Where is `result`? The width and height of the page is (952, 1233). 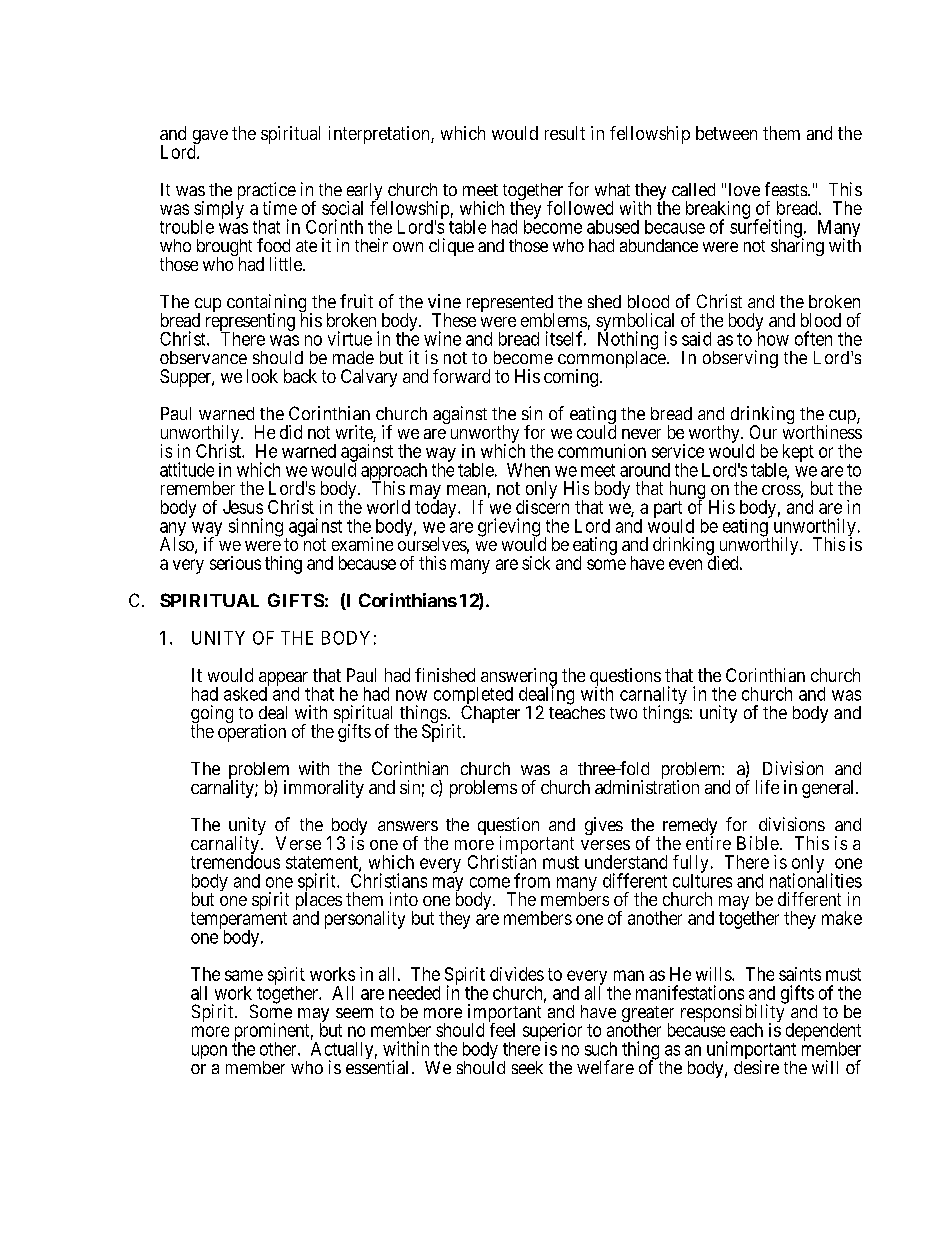 result is located at coordinates (565, 133).
